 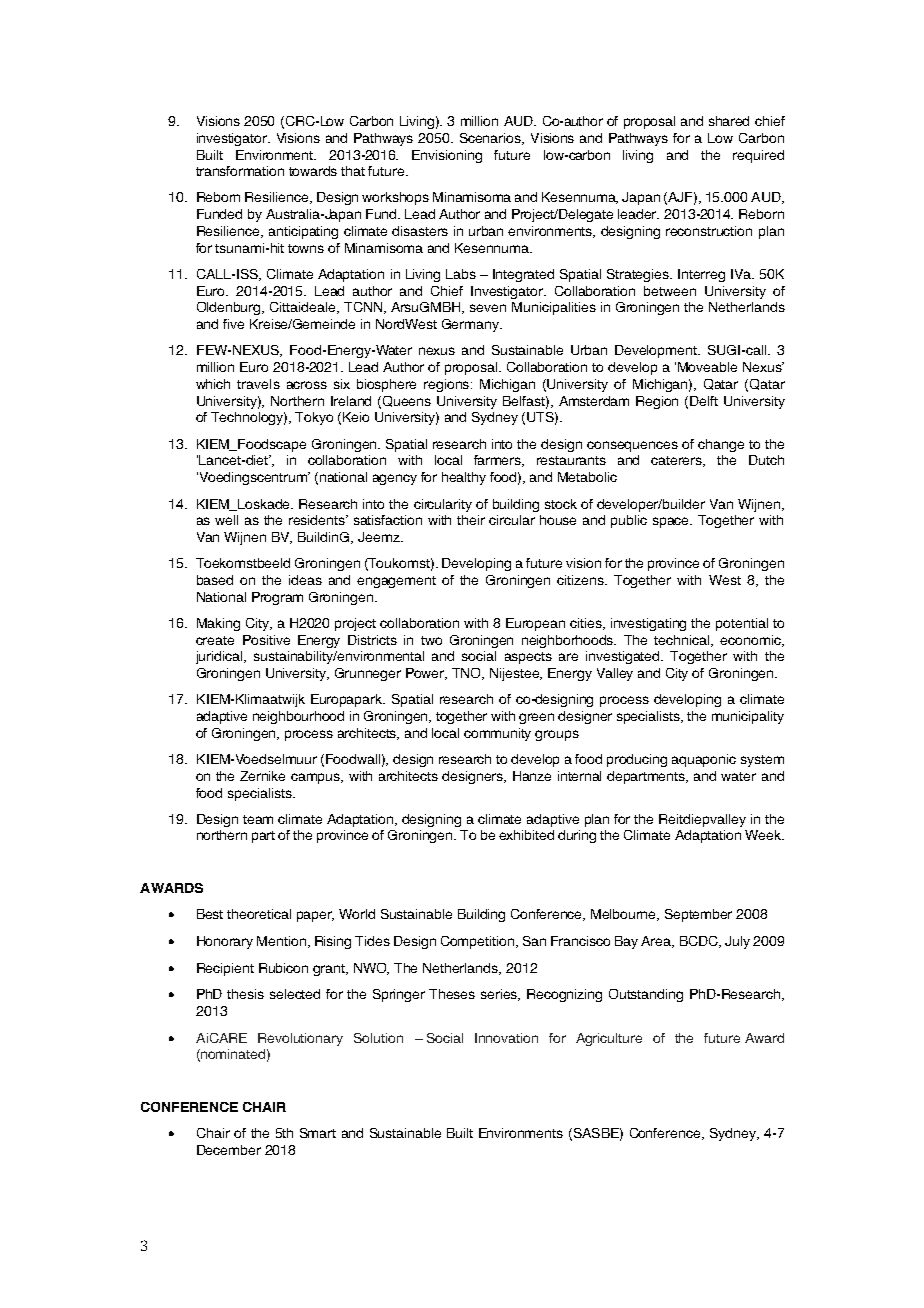 What do you see at coordinates (318, 520) in the screenshot?
I see `residents` at bounding box center [318, 520].
